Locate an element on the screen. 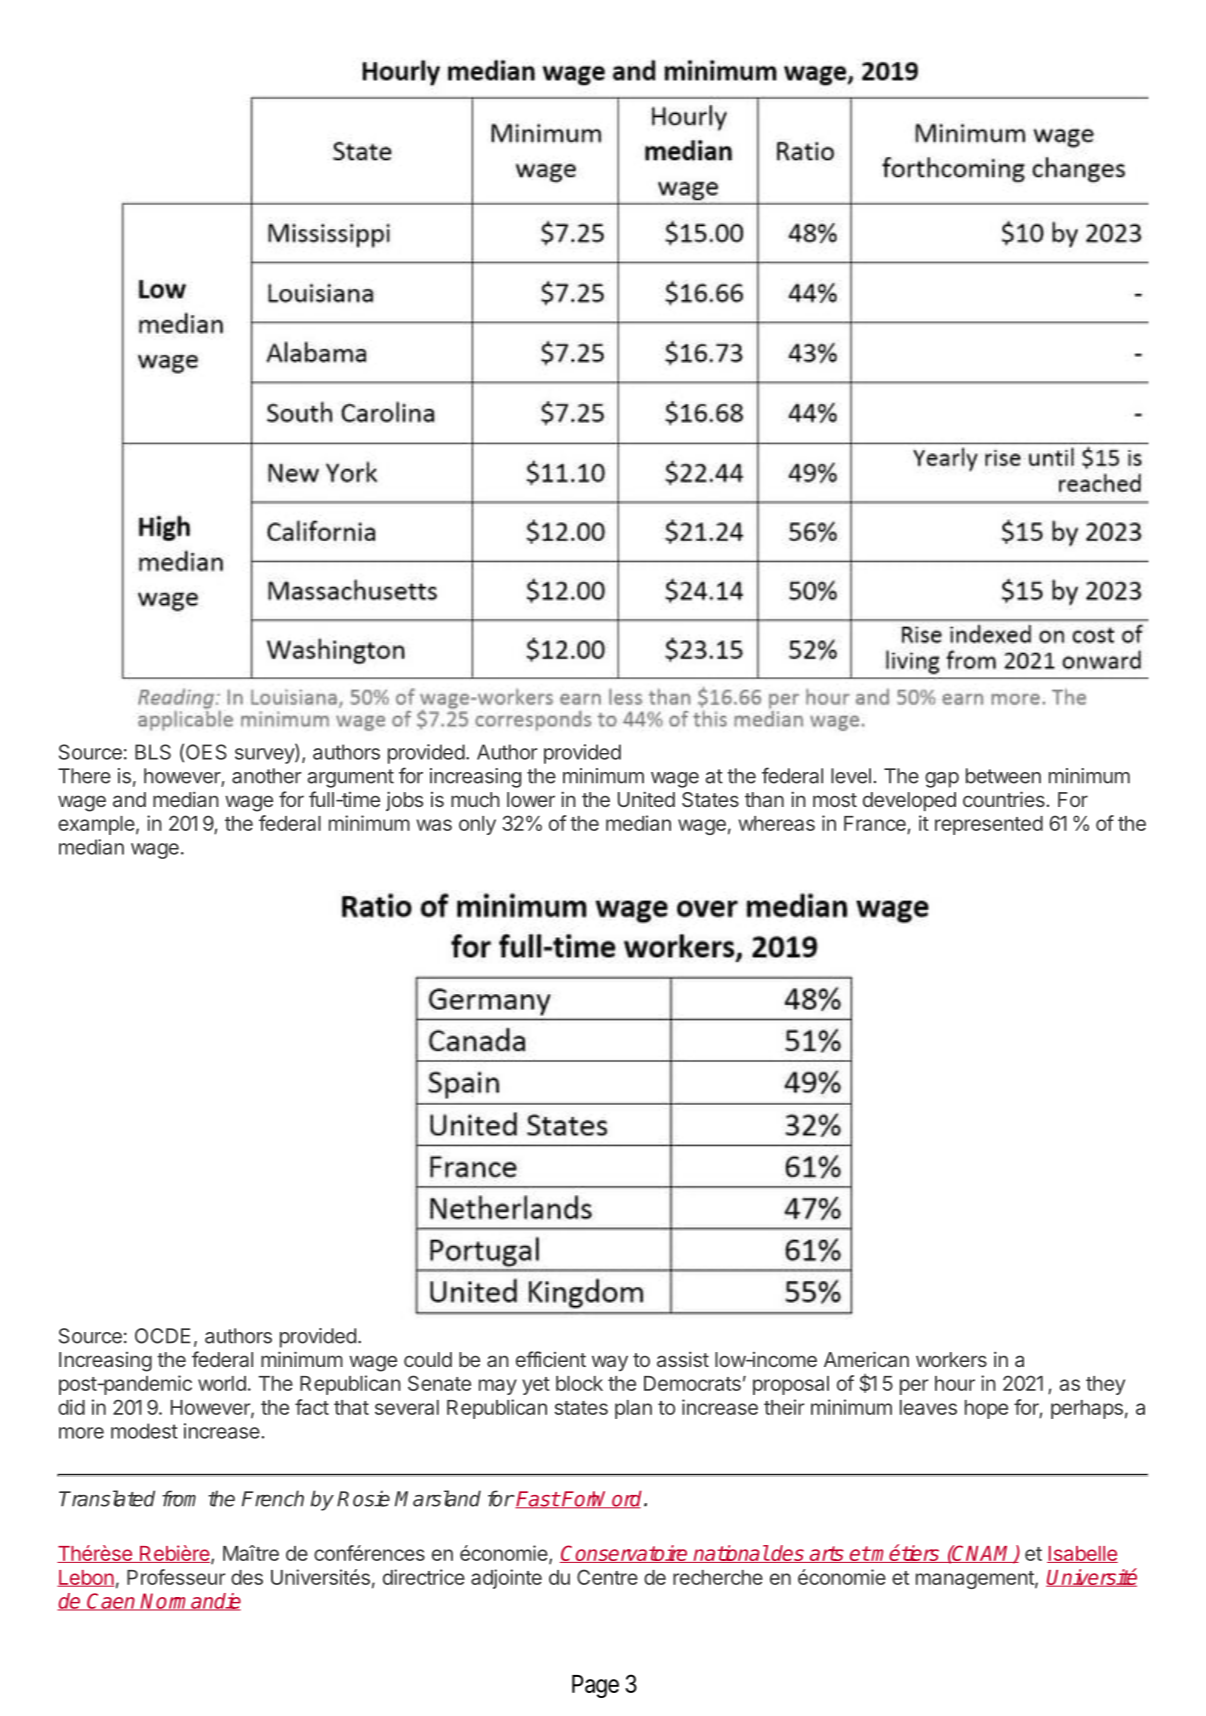 The image size is (1206, 1716). United is located at coordinates (646, 799).
